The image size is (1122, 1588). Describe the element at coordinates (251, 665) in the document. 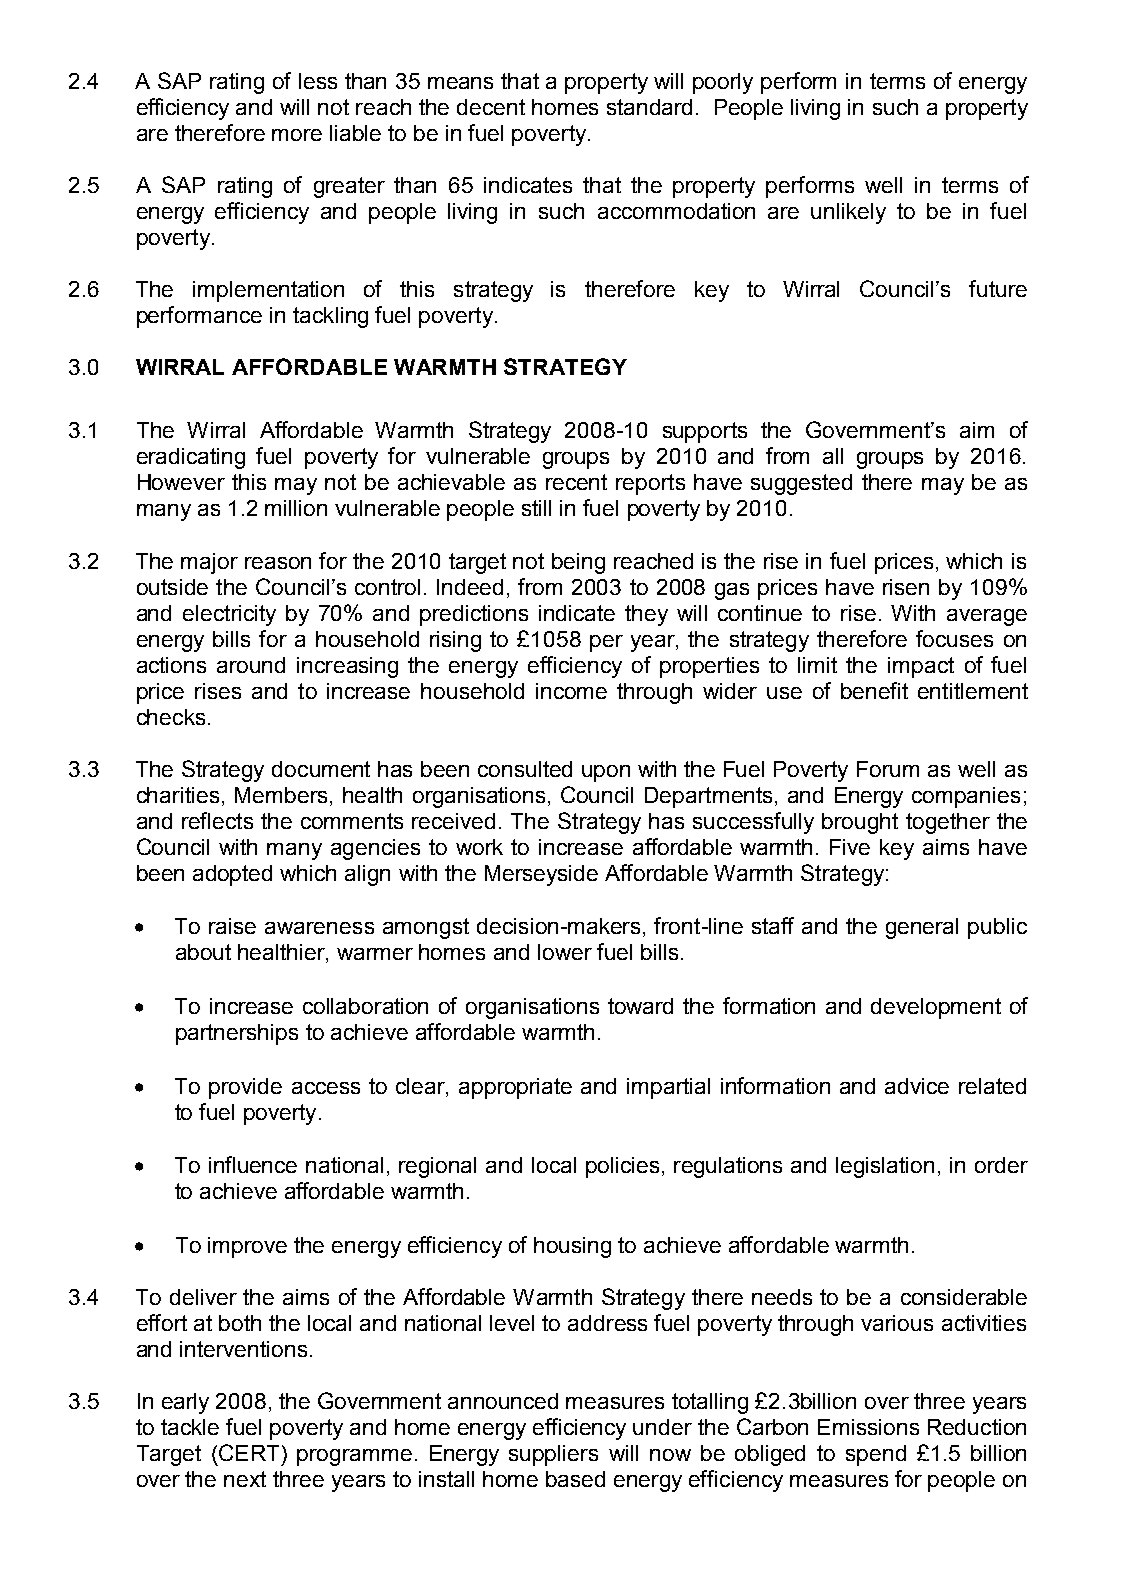

I see `around` at that location.
